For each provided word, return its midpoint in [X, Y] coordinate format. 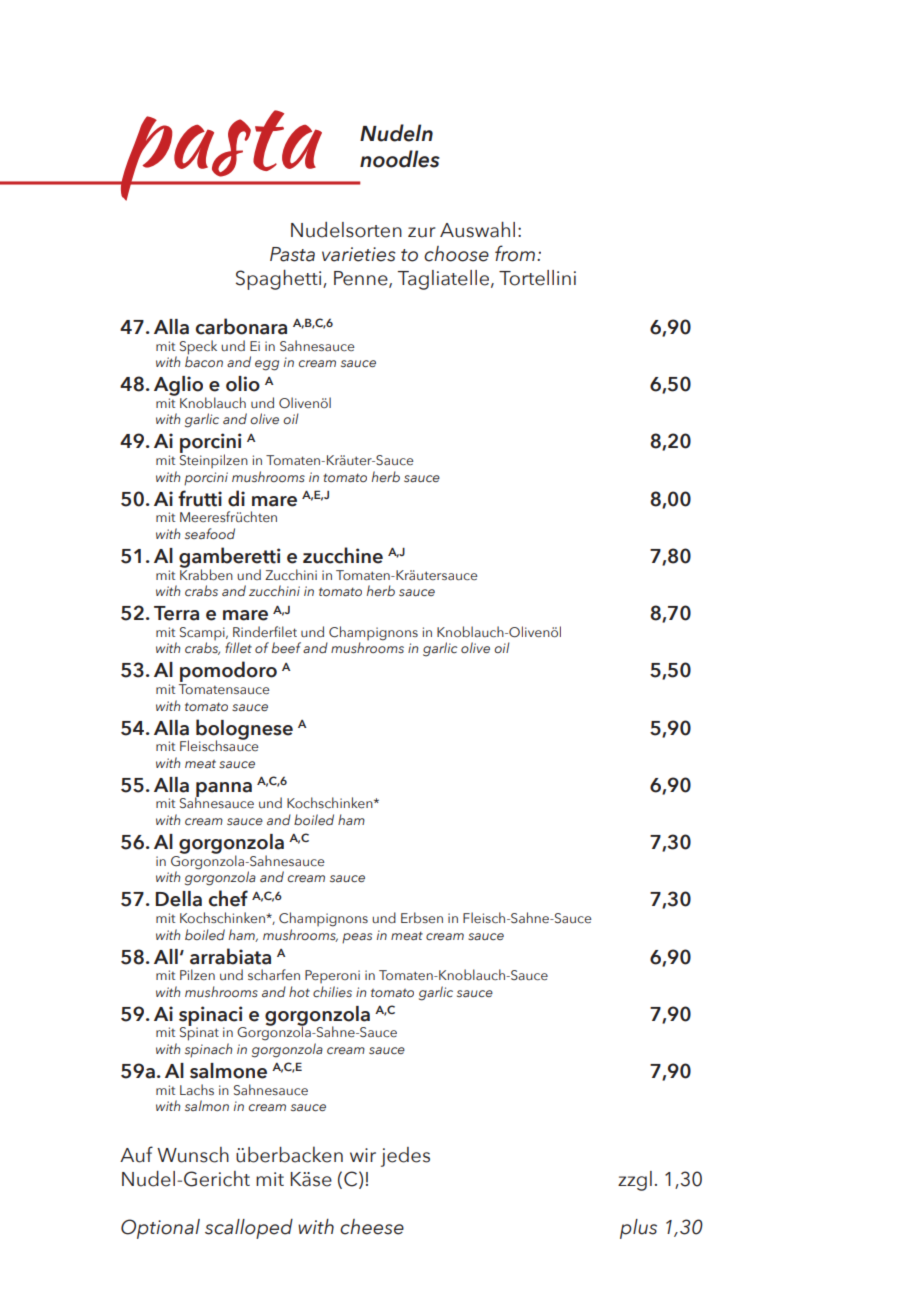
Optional [160, 1229]
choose [456, 254]
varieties [359, 254]
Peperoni [332, 976]
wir [363, 1155]
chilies [332, 992]
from [516, 253]
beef [286, 647]
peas [357, 938]
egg [267, 365]
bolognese [244, 730]
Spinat [199, 1033]
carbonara [241, 326]
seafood [210, 533]
